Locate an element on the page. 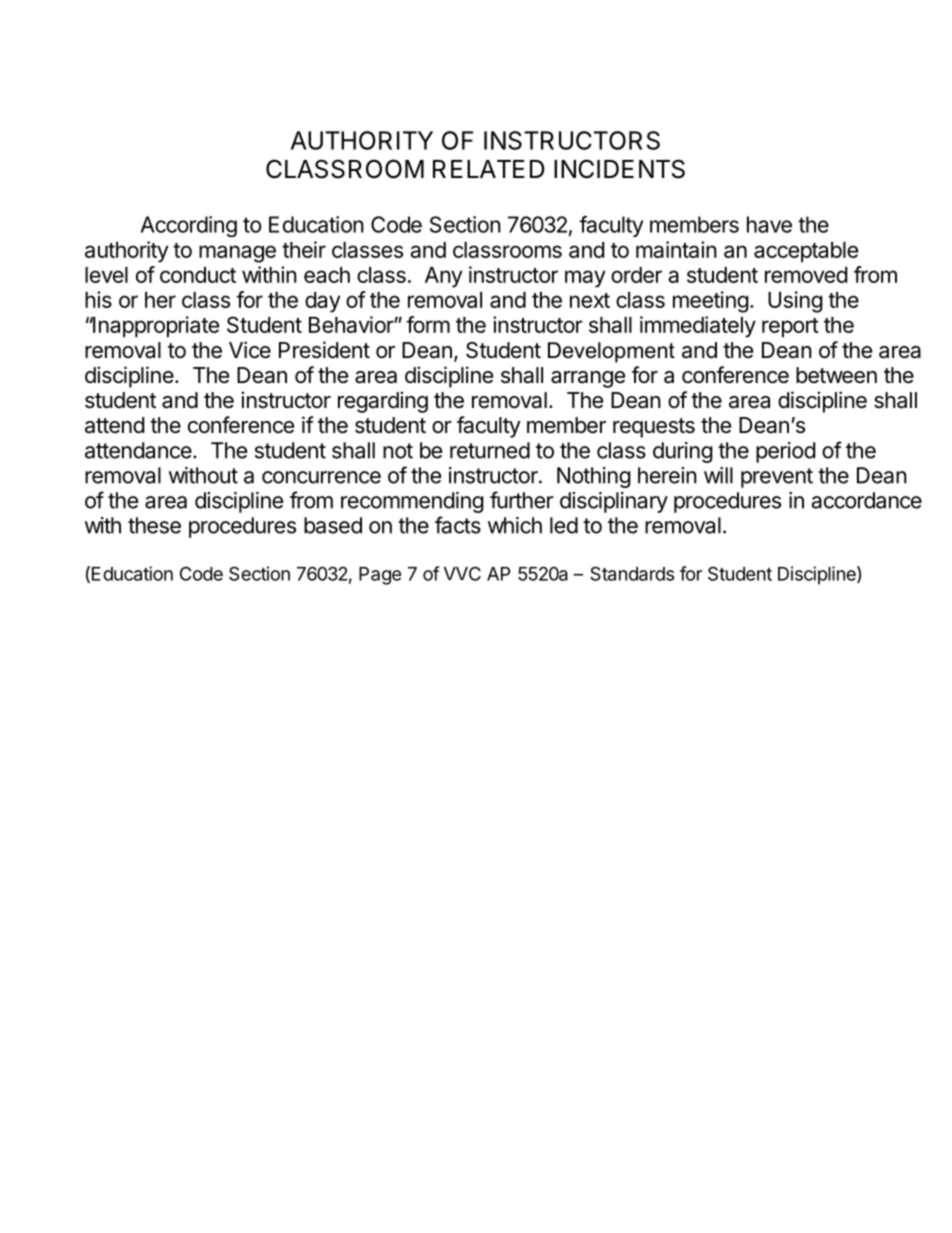  INCIDENTS is located at coordinates (619, 169).
